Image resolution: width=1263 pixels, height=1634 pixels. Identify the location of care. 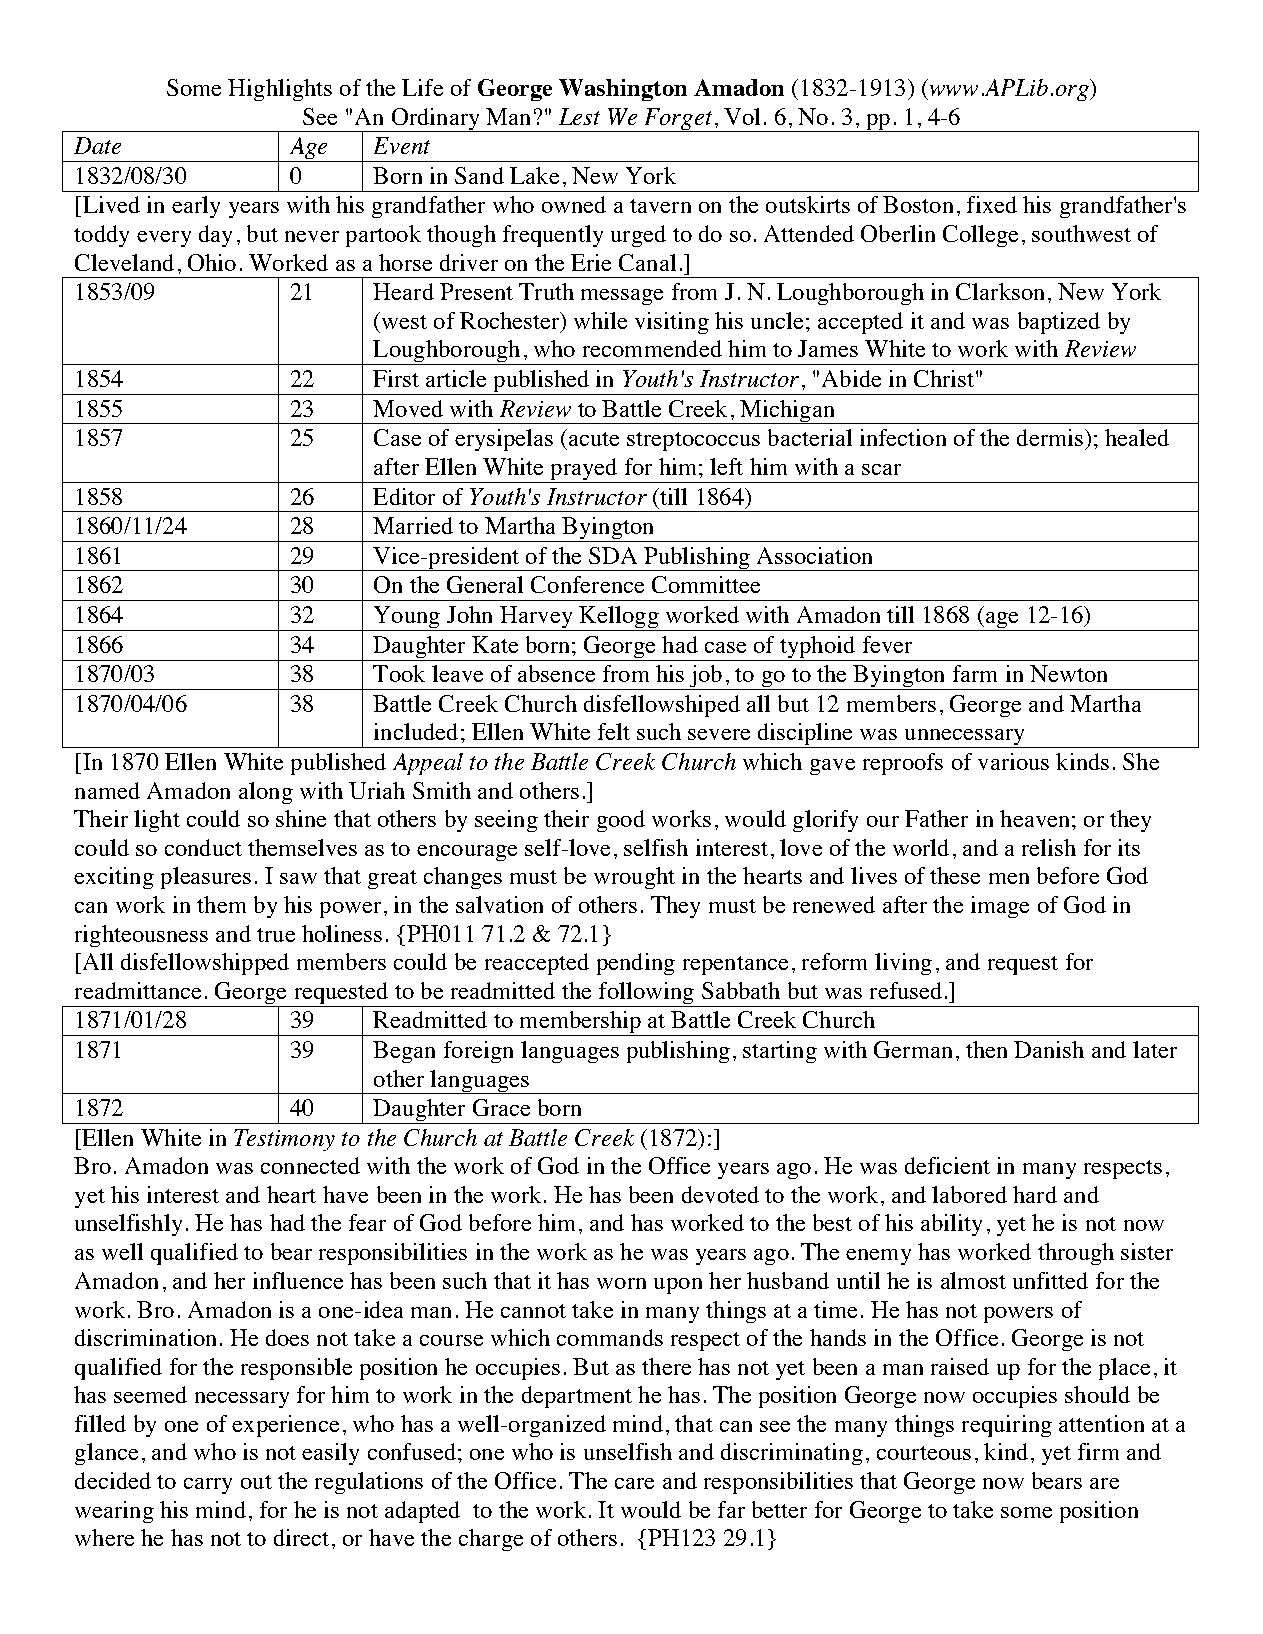
(634, 1483).
